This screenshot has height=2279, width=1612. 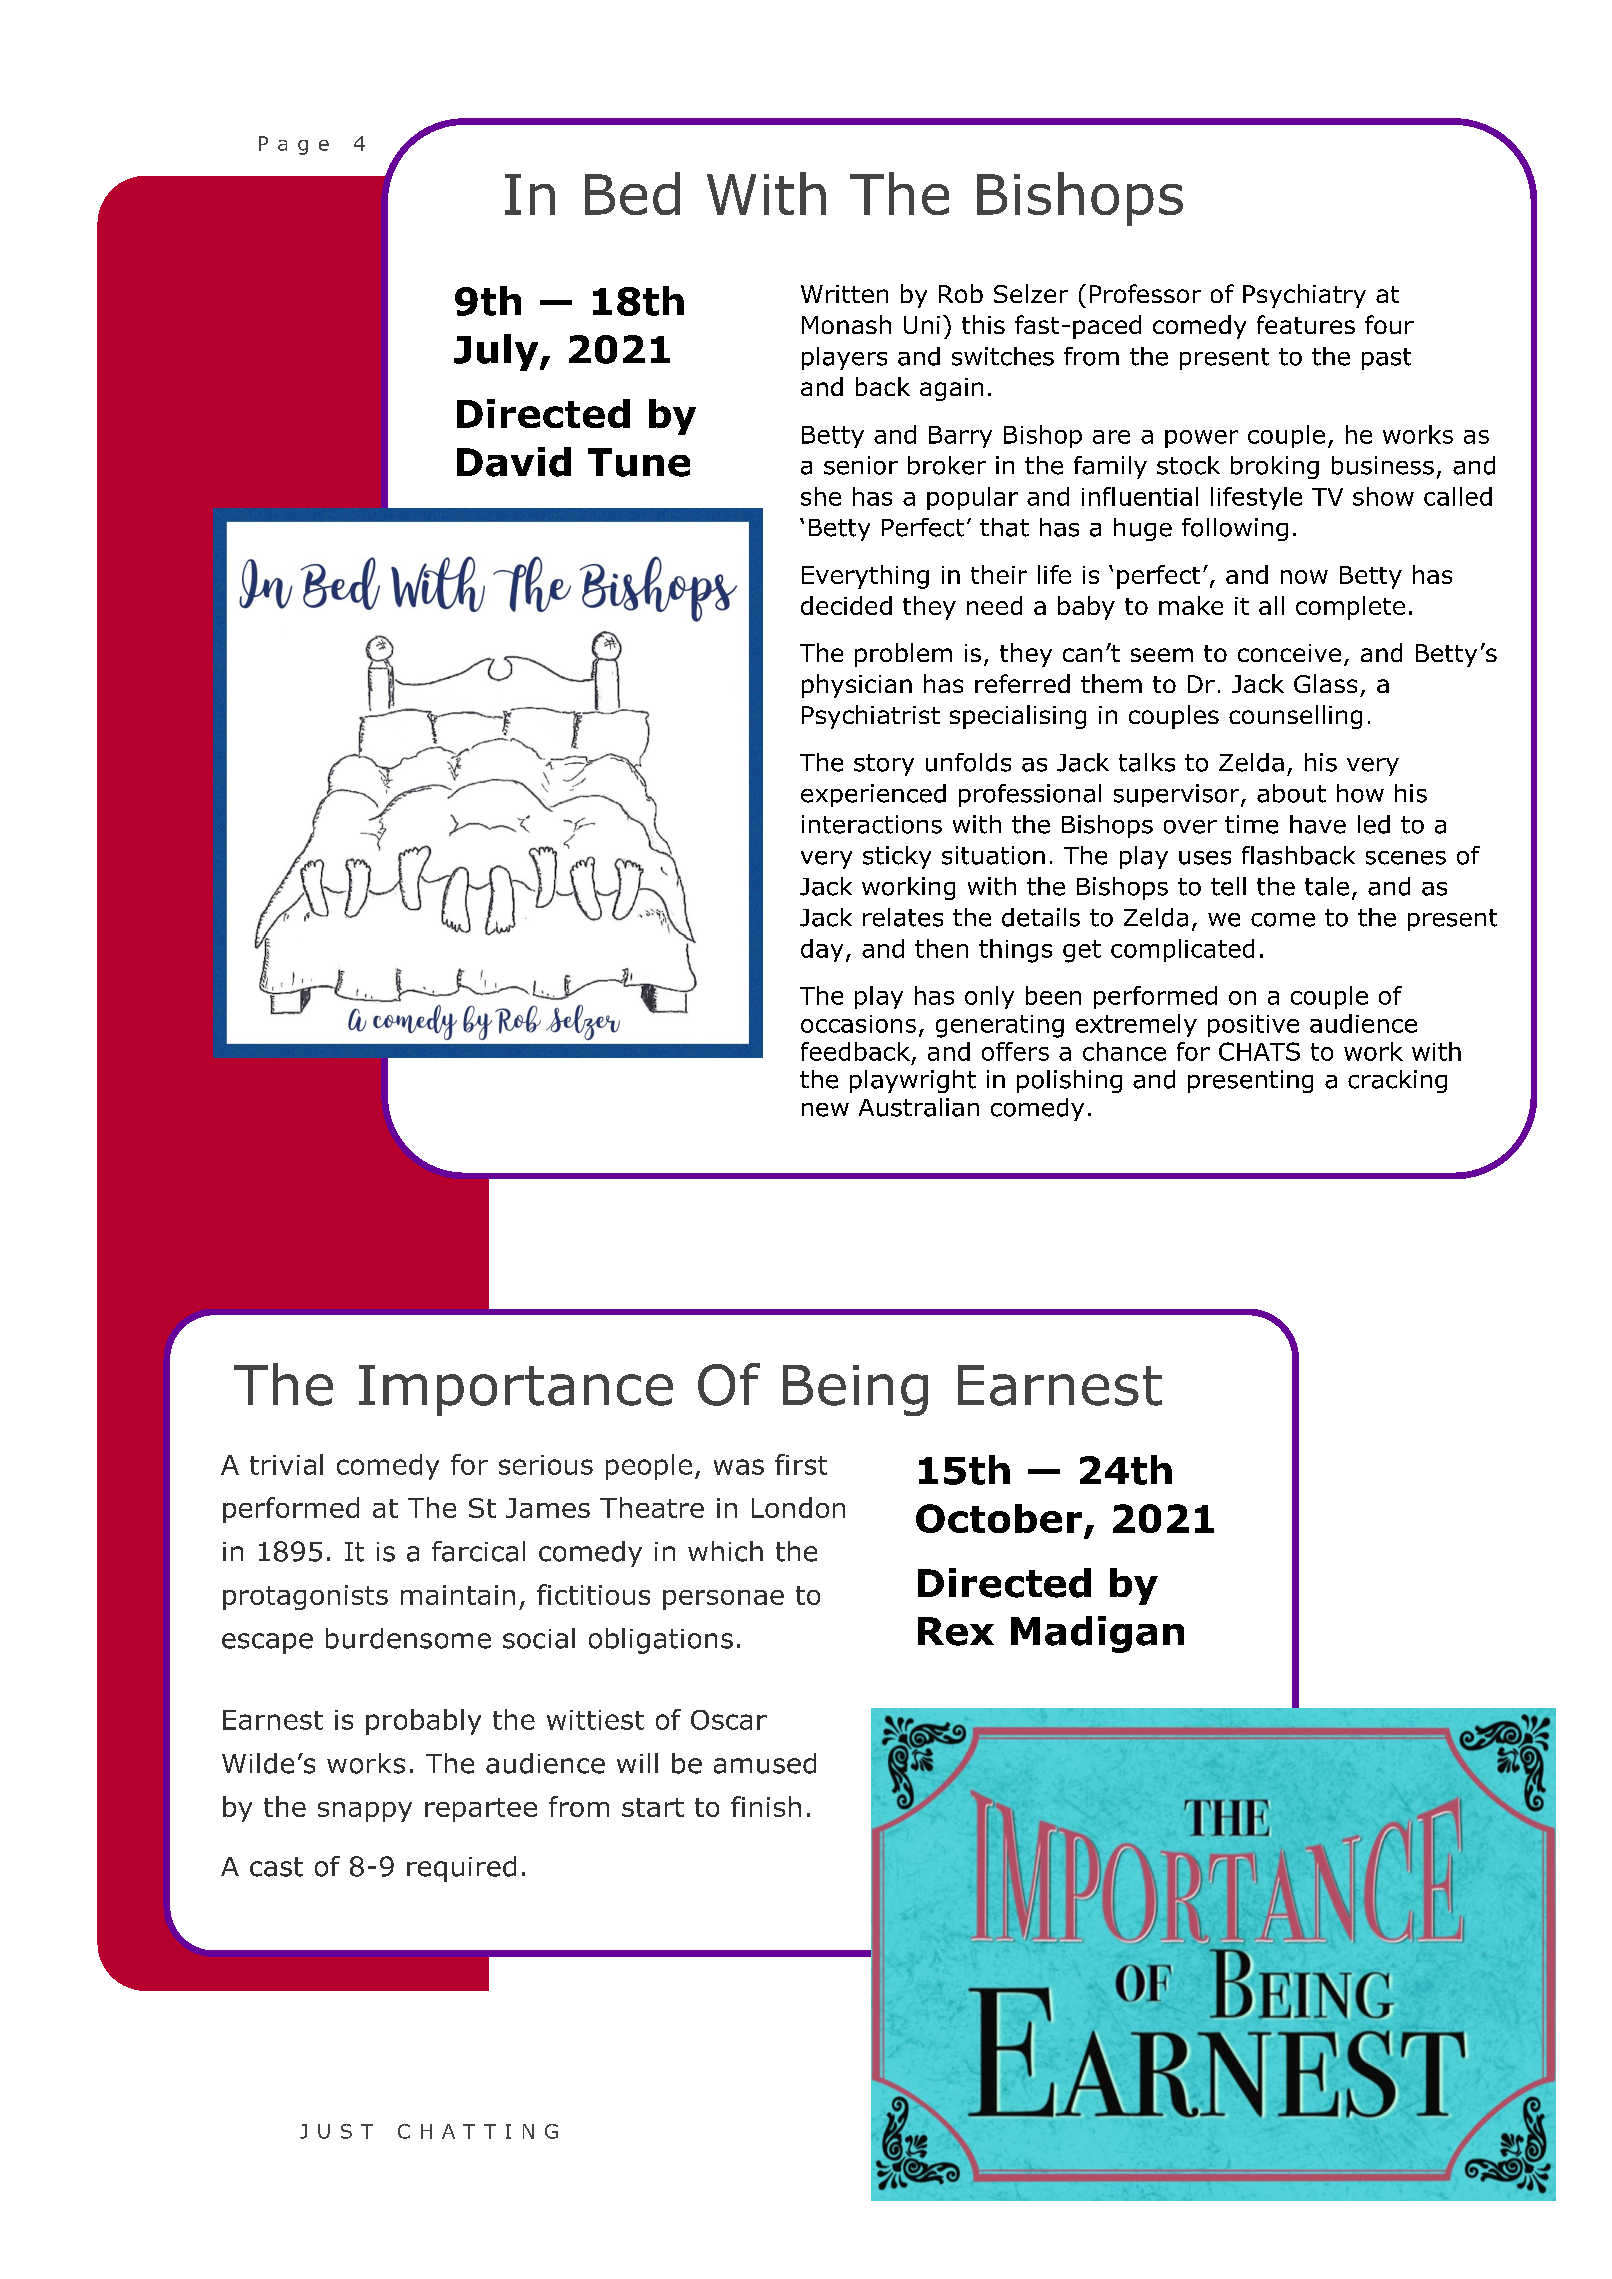 I want to click on Psychiatry, so click(x=1304, y=296).
